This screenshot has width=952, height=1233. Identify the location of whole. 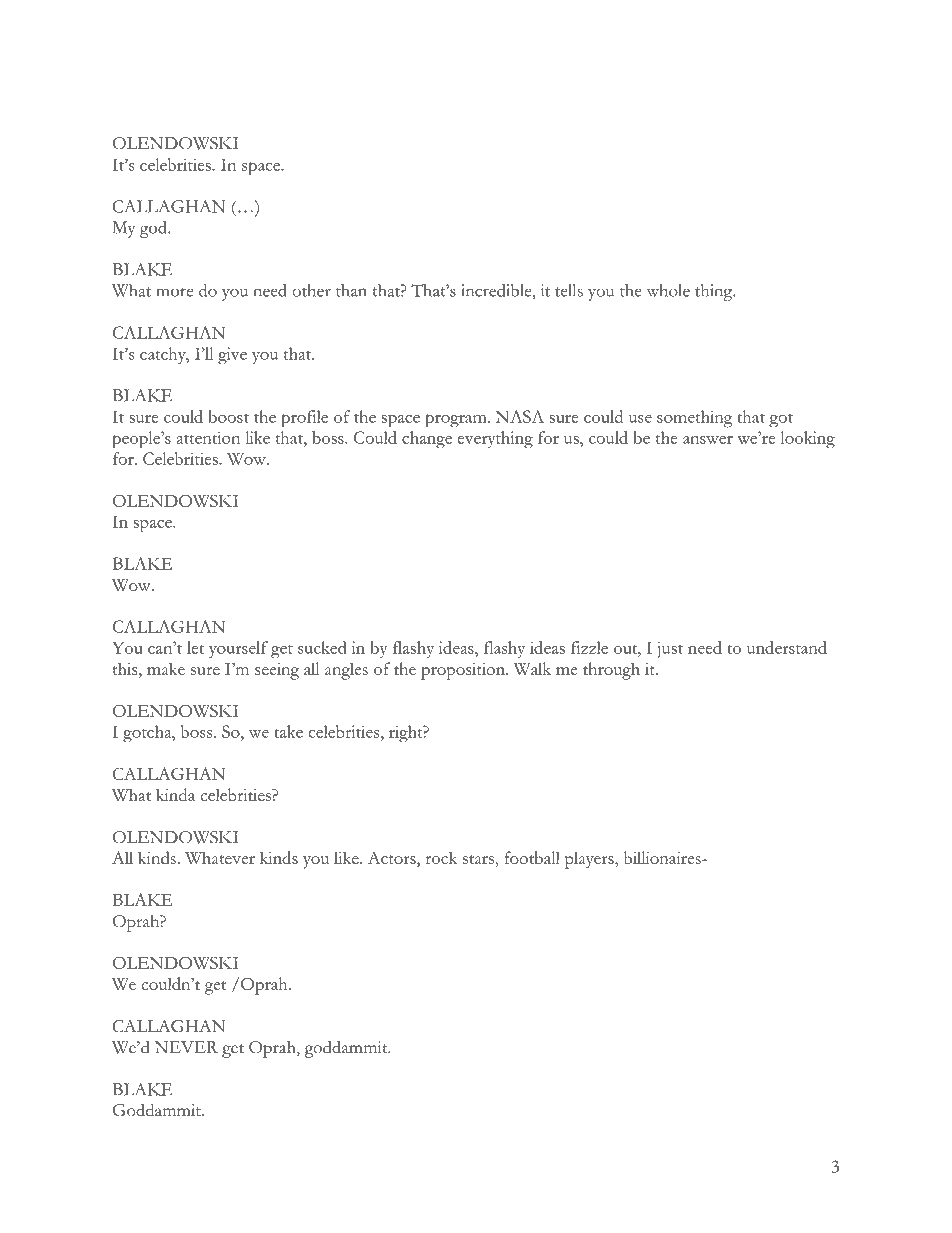
(668, 290).
